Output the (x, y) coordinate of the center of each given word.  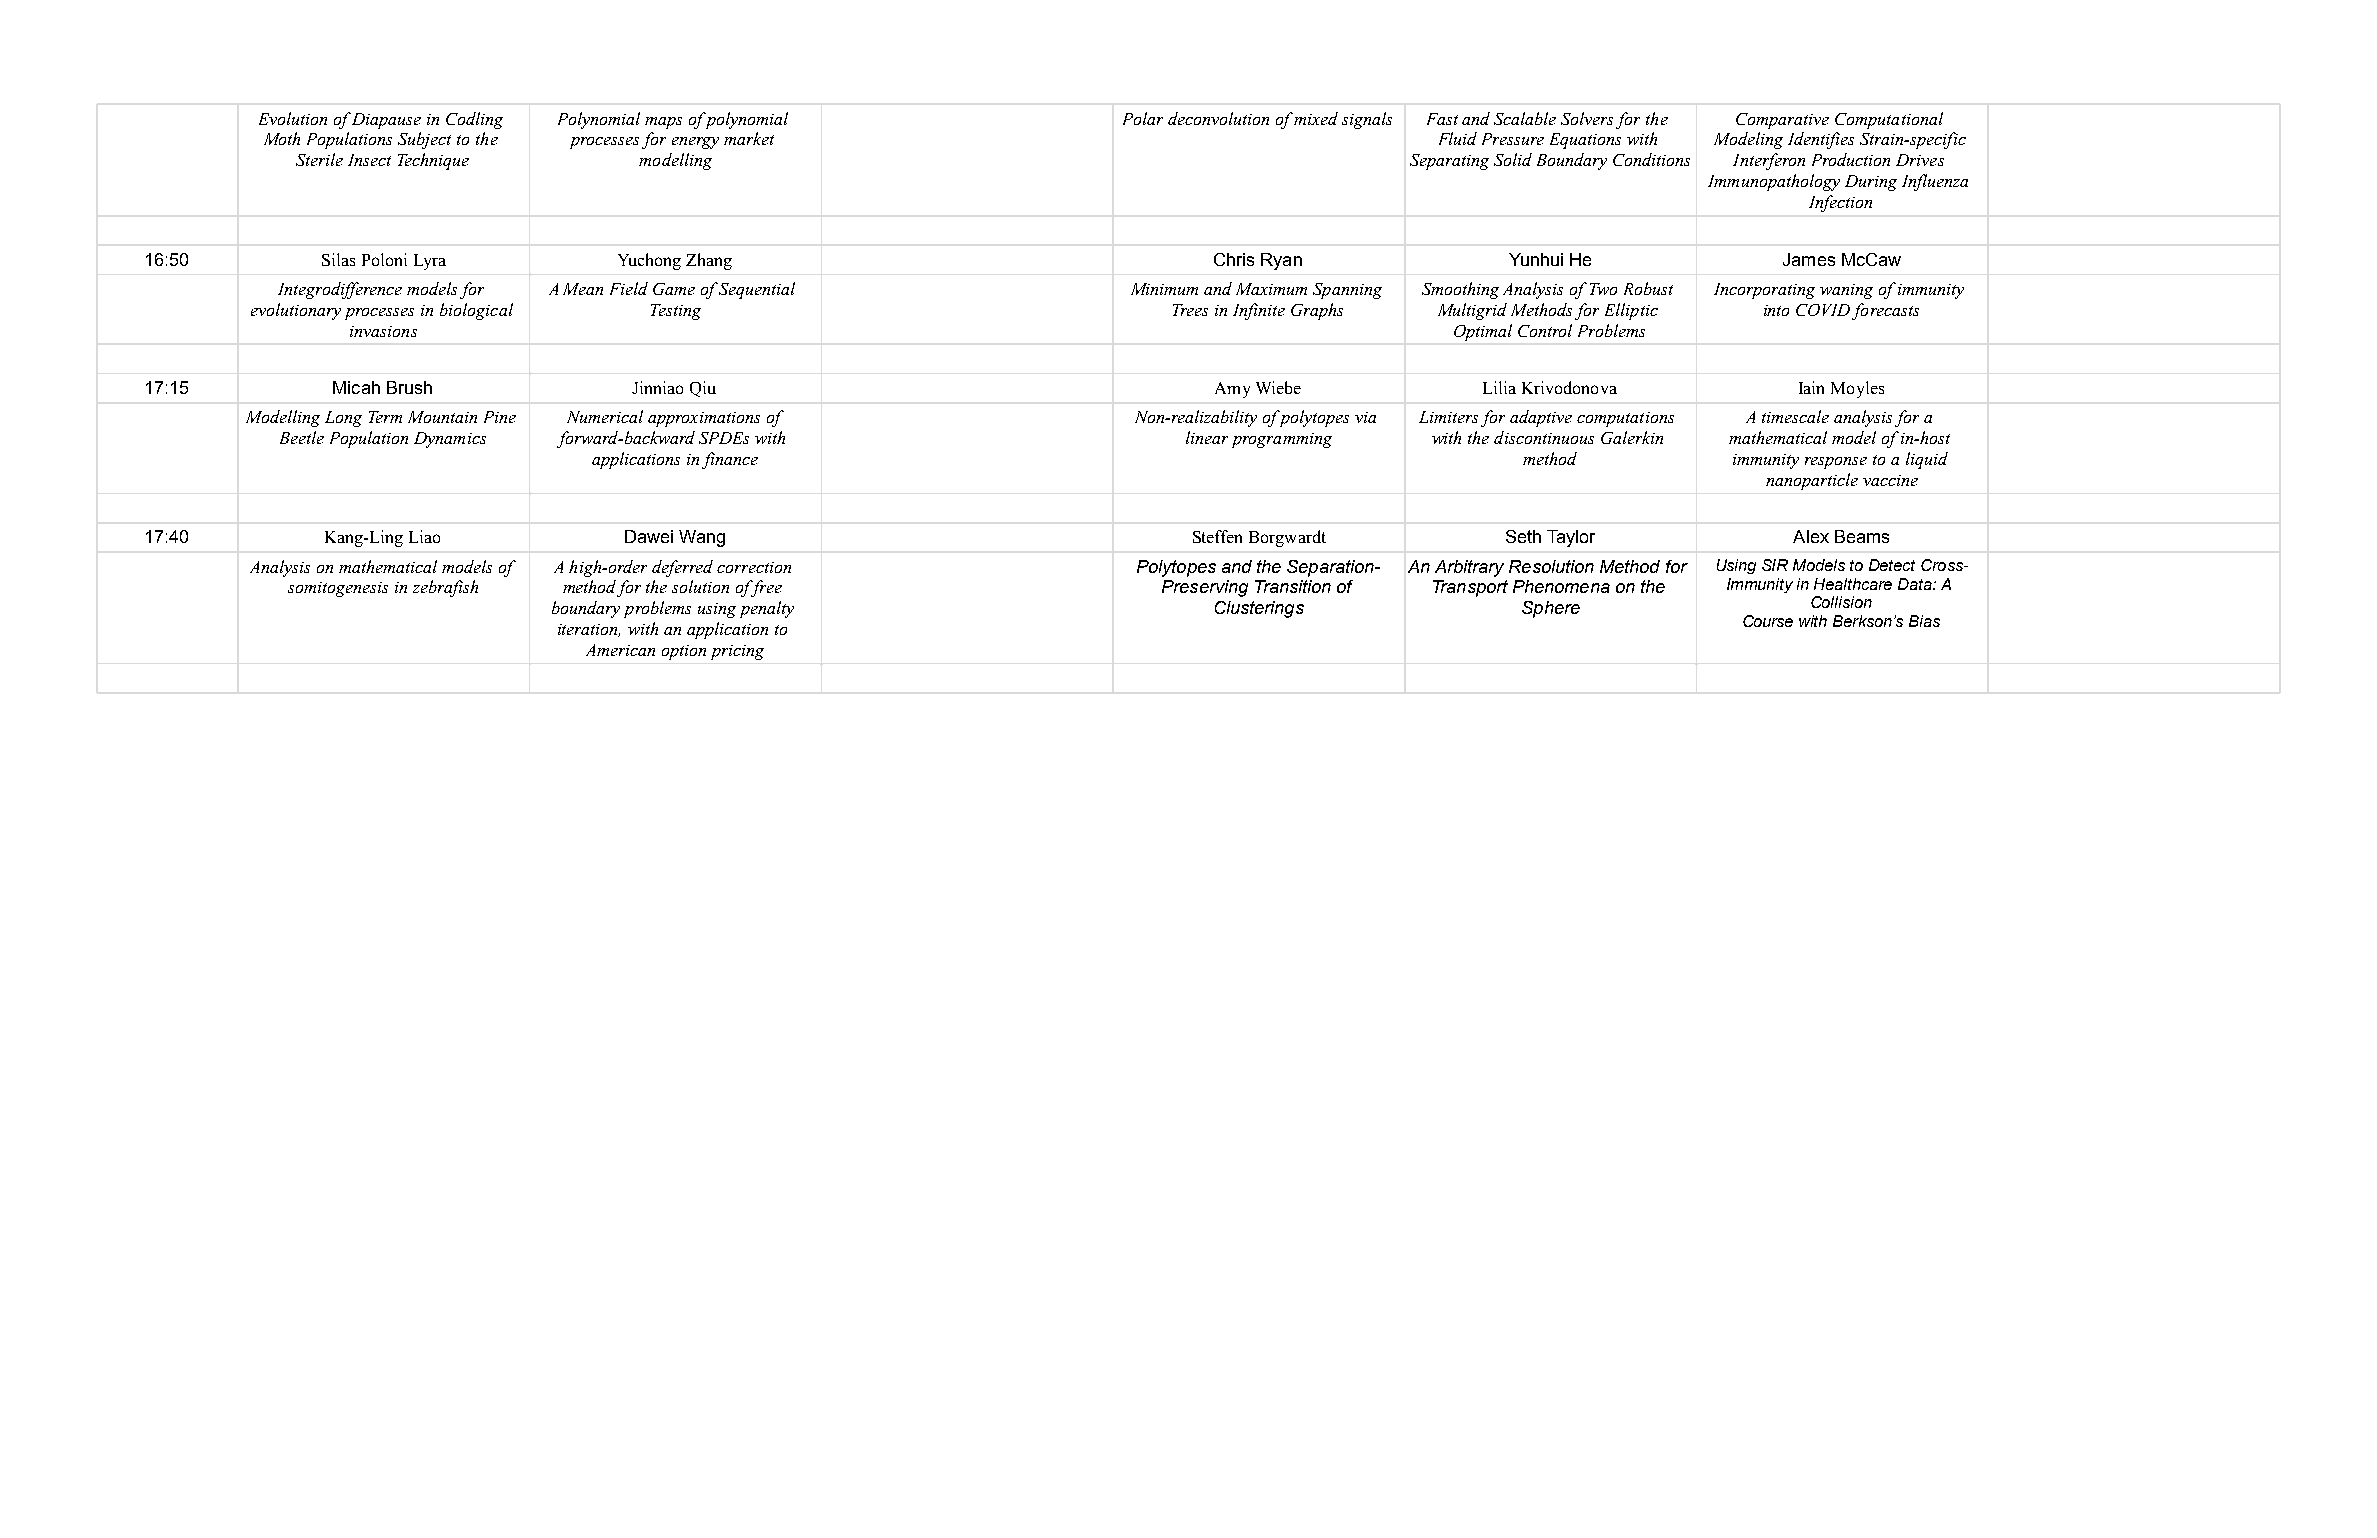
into (1776, 310)
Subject (424, 140)
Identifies (1821, 140)
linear (1207, 437)
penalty (767, 609)
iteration (589, 630)
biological (476, 311)
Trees (1190, 310)
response (1836, 463)
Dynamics (450, 440)
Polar (1143, 118)
